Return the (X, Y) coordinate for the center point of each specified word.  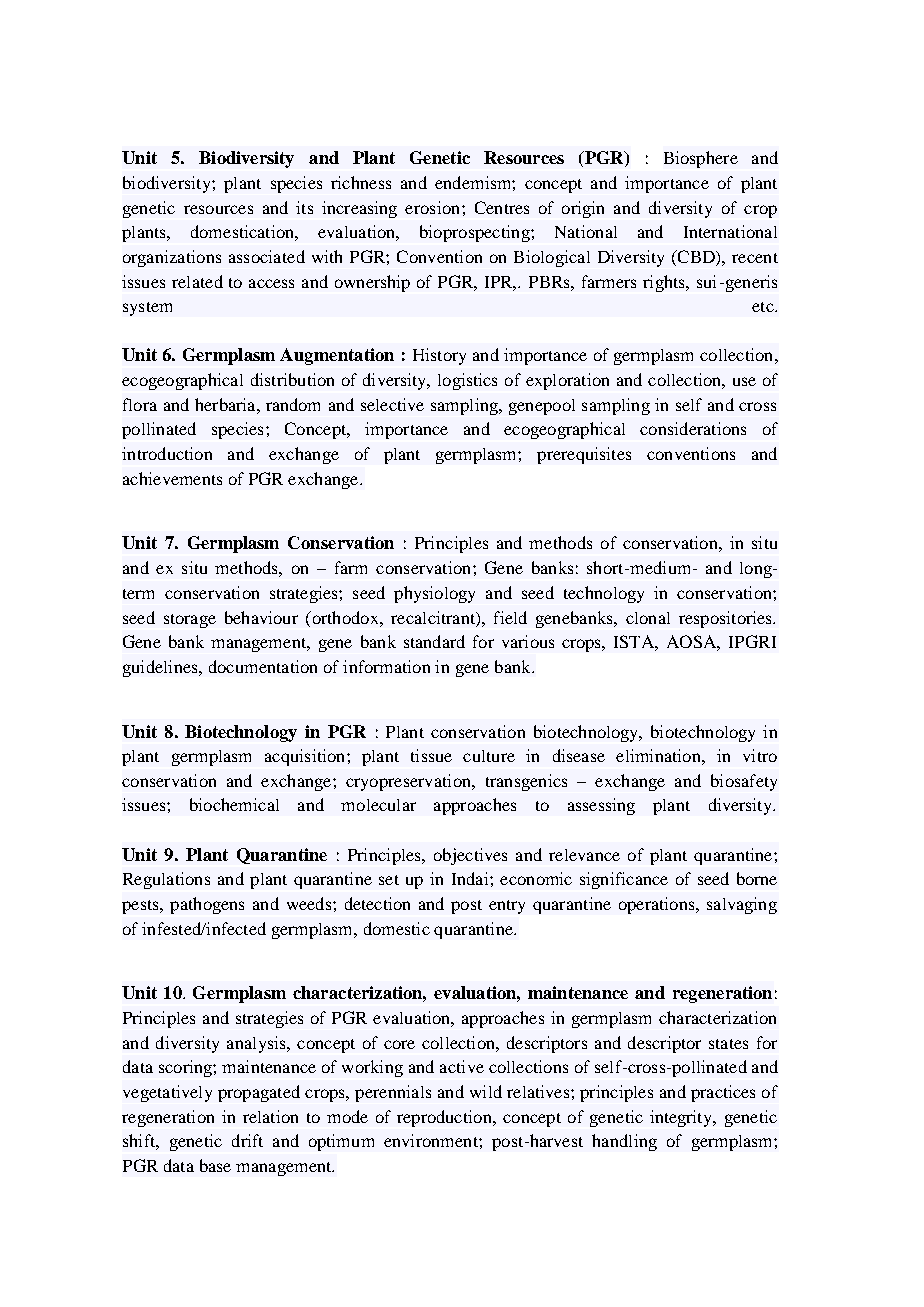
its (304, 207)
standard (434, 641)
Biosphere (701, 159)
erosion (434, 207)
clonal (648, 618)
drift (247, 1140)
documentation (263, 666)
